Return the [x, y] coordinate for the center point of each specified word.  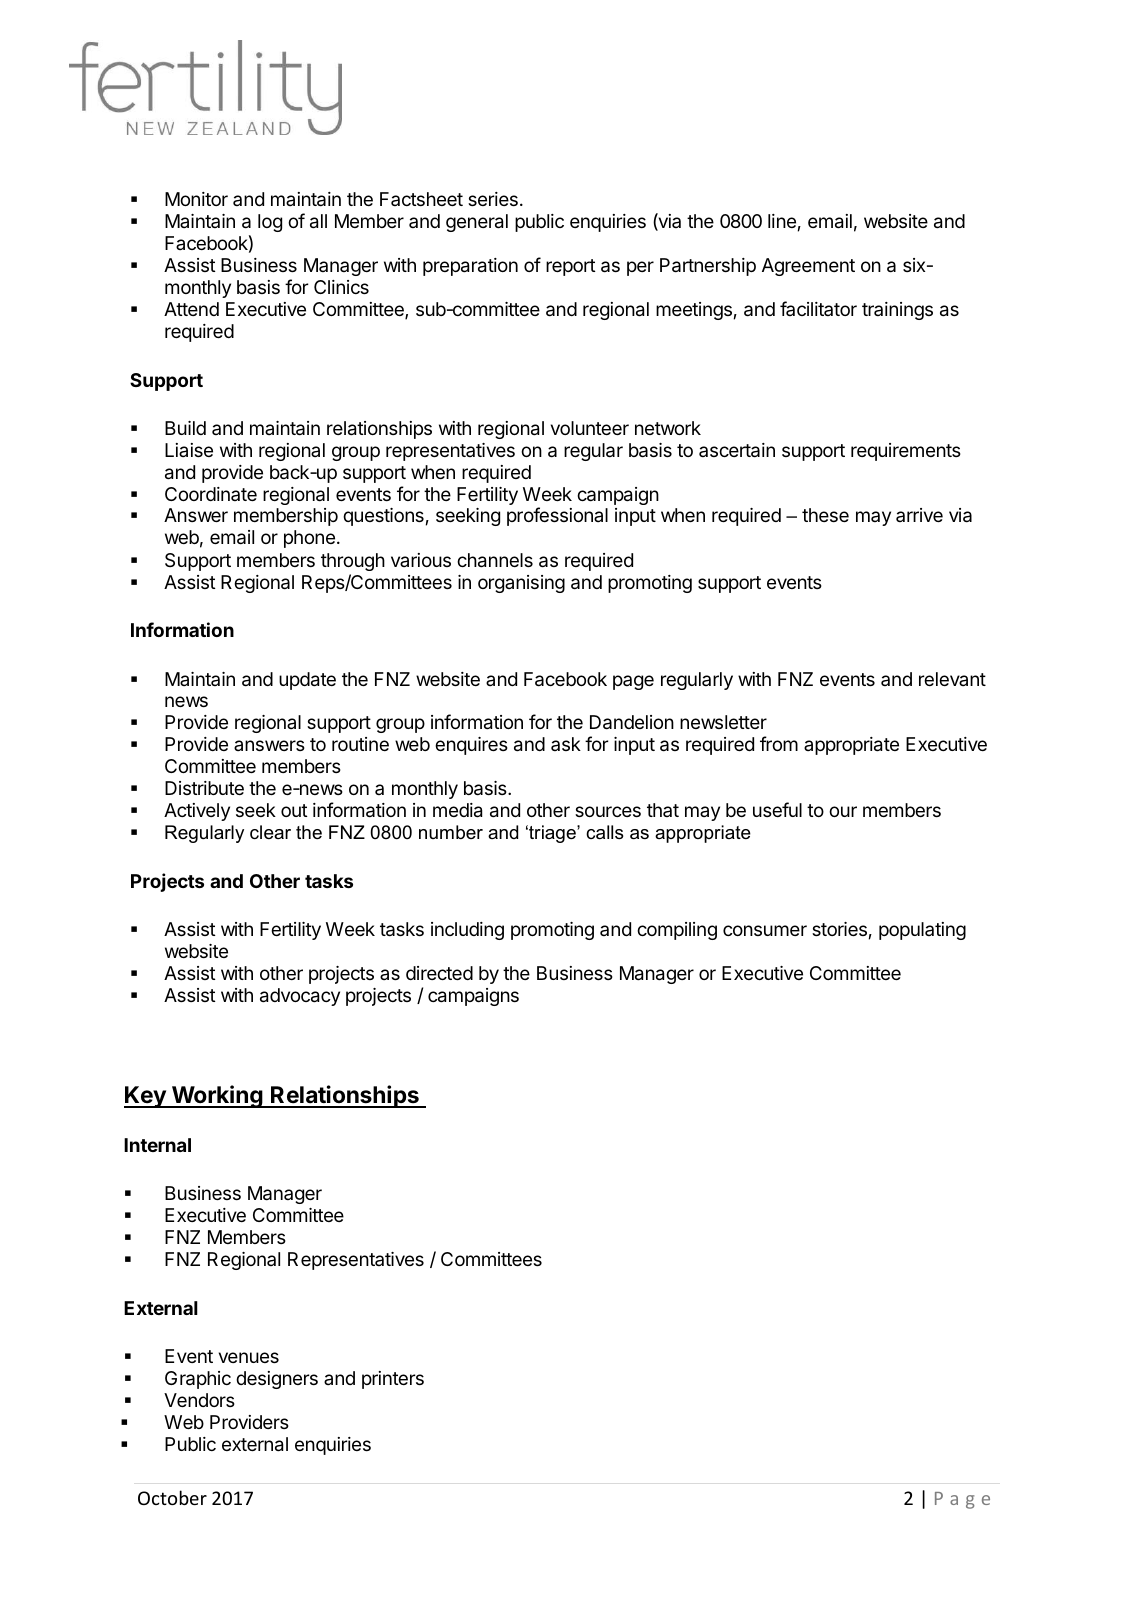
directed [439, 973]
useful [777, 809]
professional [557, 516]
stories [839, 929]
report [571, 267]
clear [270, 832]
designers [277, 1380]
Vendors [199, 1400]
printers [393, 1380]
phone [309, 539]
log [270, 223]
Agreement [808, 267]
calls [604, 832]
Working [217, 1096]
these [825, 515]
